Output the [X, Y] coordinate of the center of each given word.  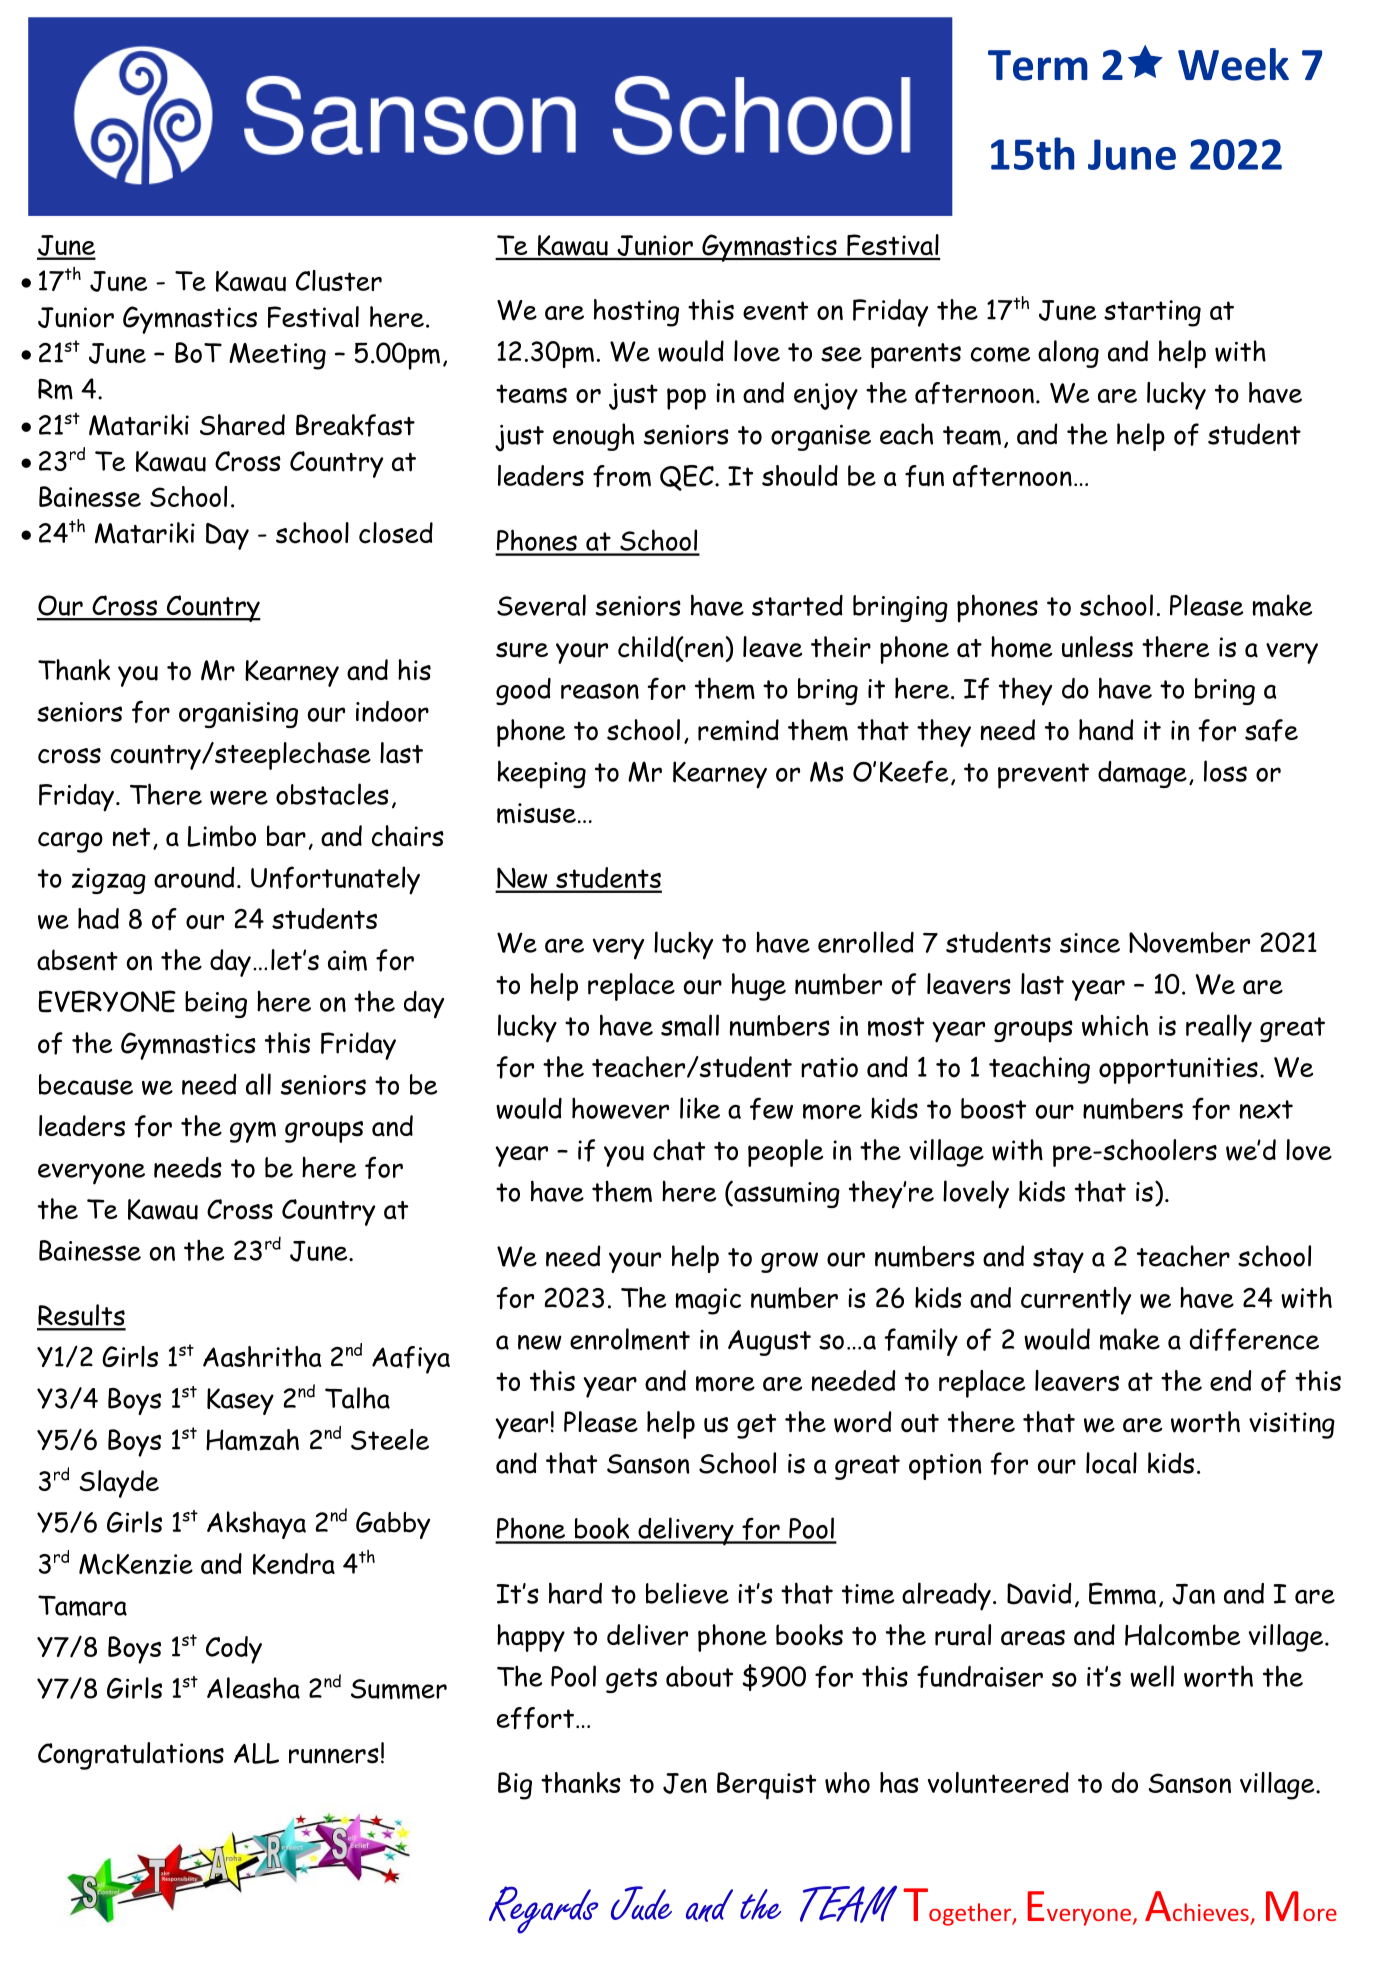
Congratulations [131, 1756]
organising [238, 715]
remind [738, 730]
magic [708, 1301]
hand [1106, 730]
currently [1076, 1301]
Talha [357, 1398]
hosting [636, 313]
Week [1233, 64]
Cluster [339, 281]
